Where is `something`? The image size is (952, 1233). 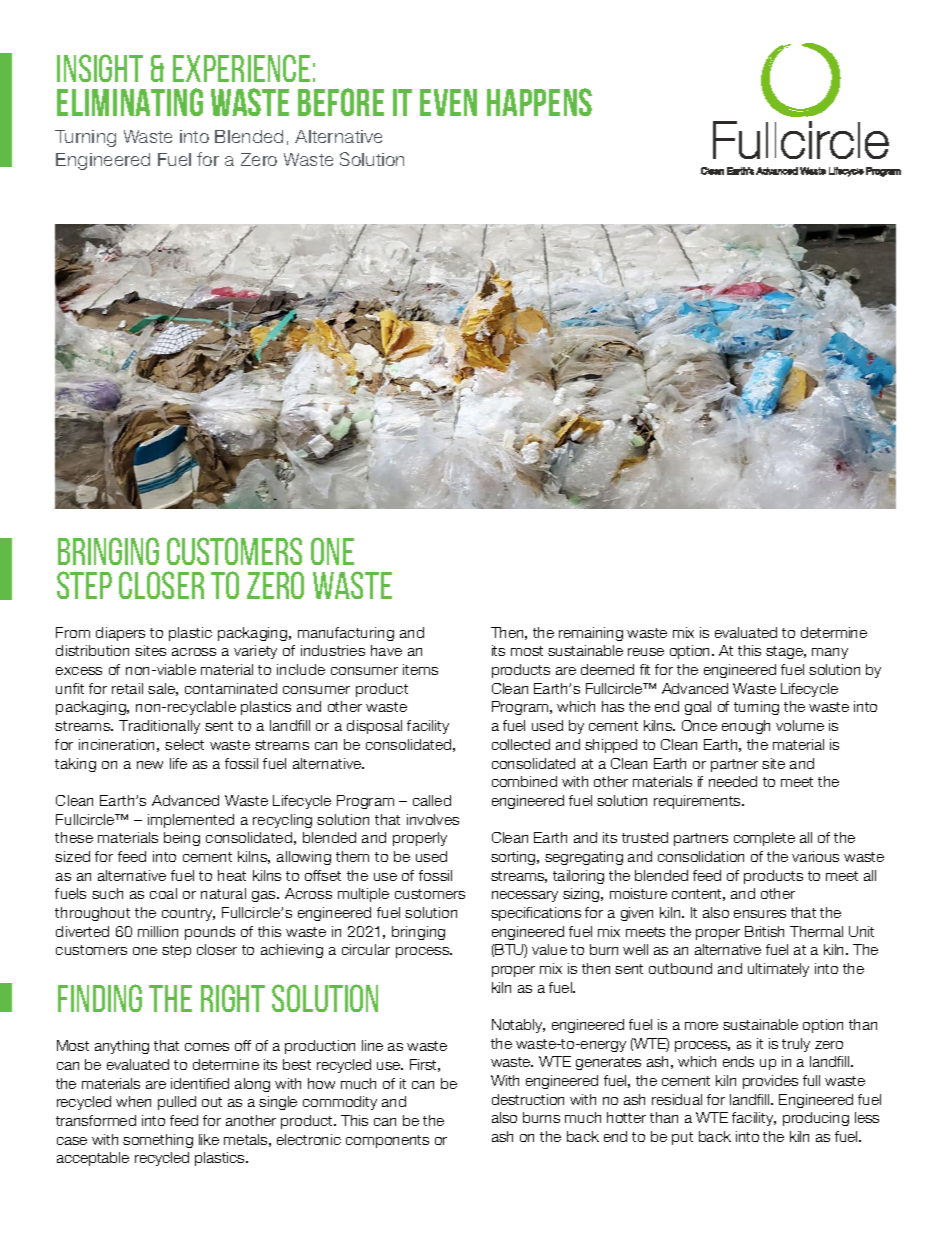 something is located at coordinates (158, 1141).
